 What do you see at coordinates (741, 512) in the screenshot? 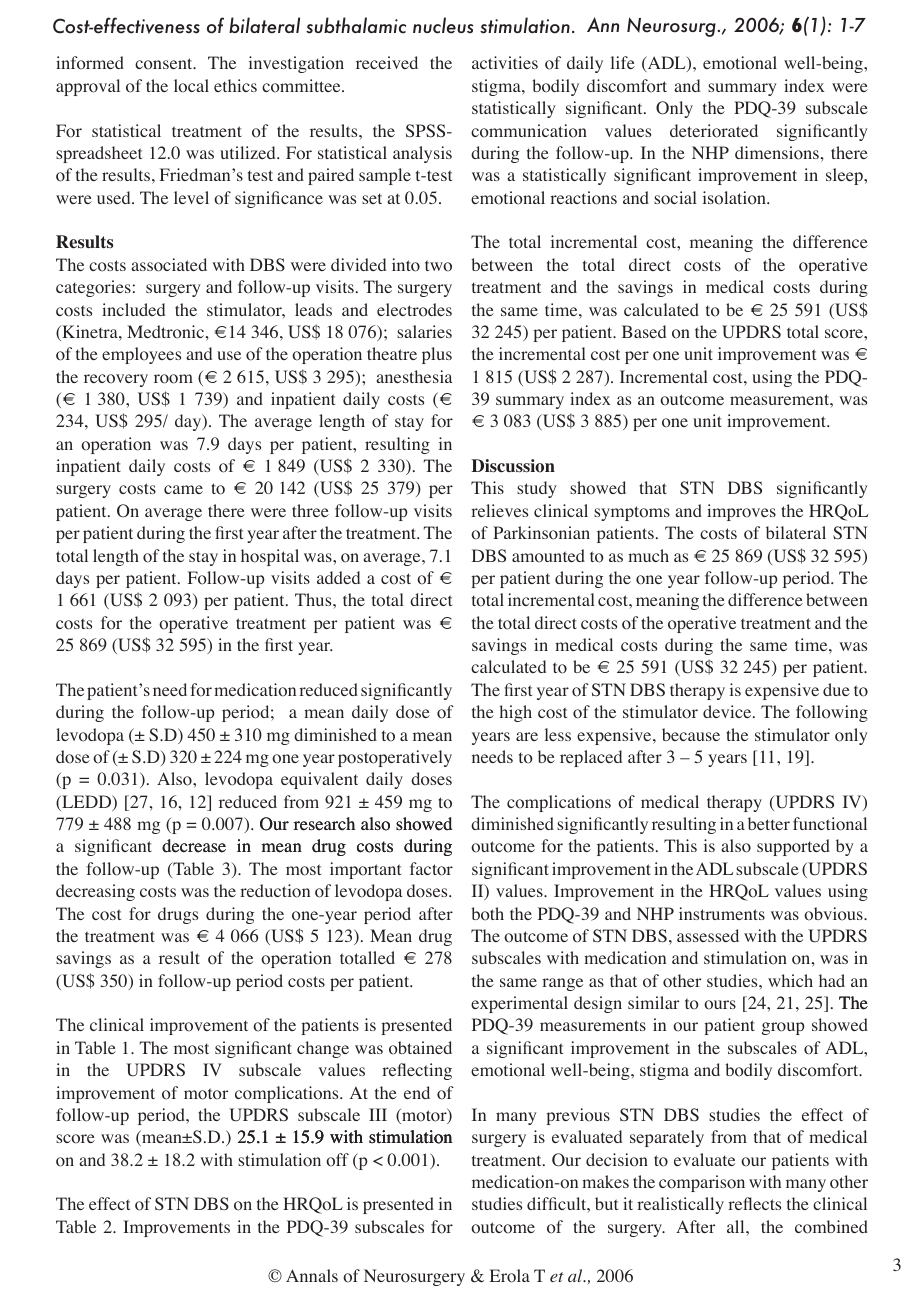
I see `improves` at bounding box center [741, 512].
